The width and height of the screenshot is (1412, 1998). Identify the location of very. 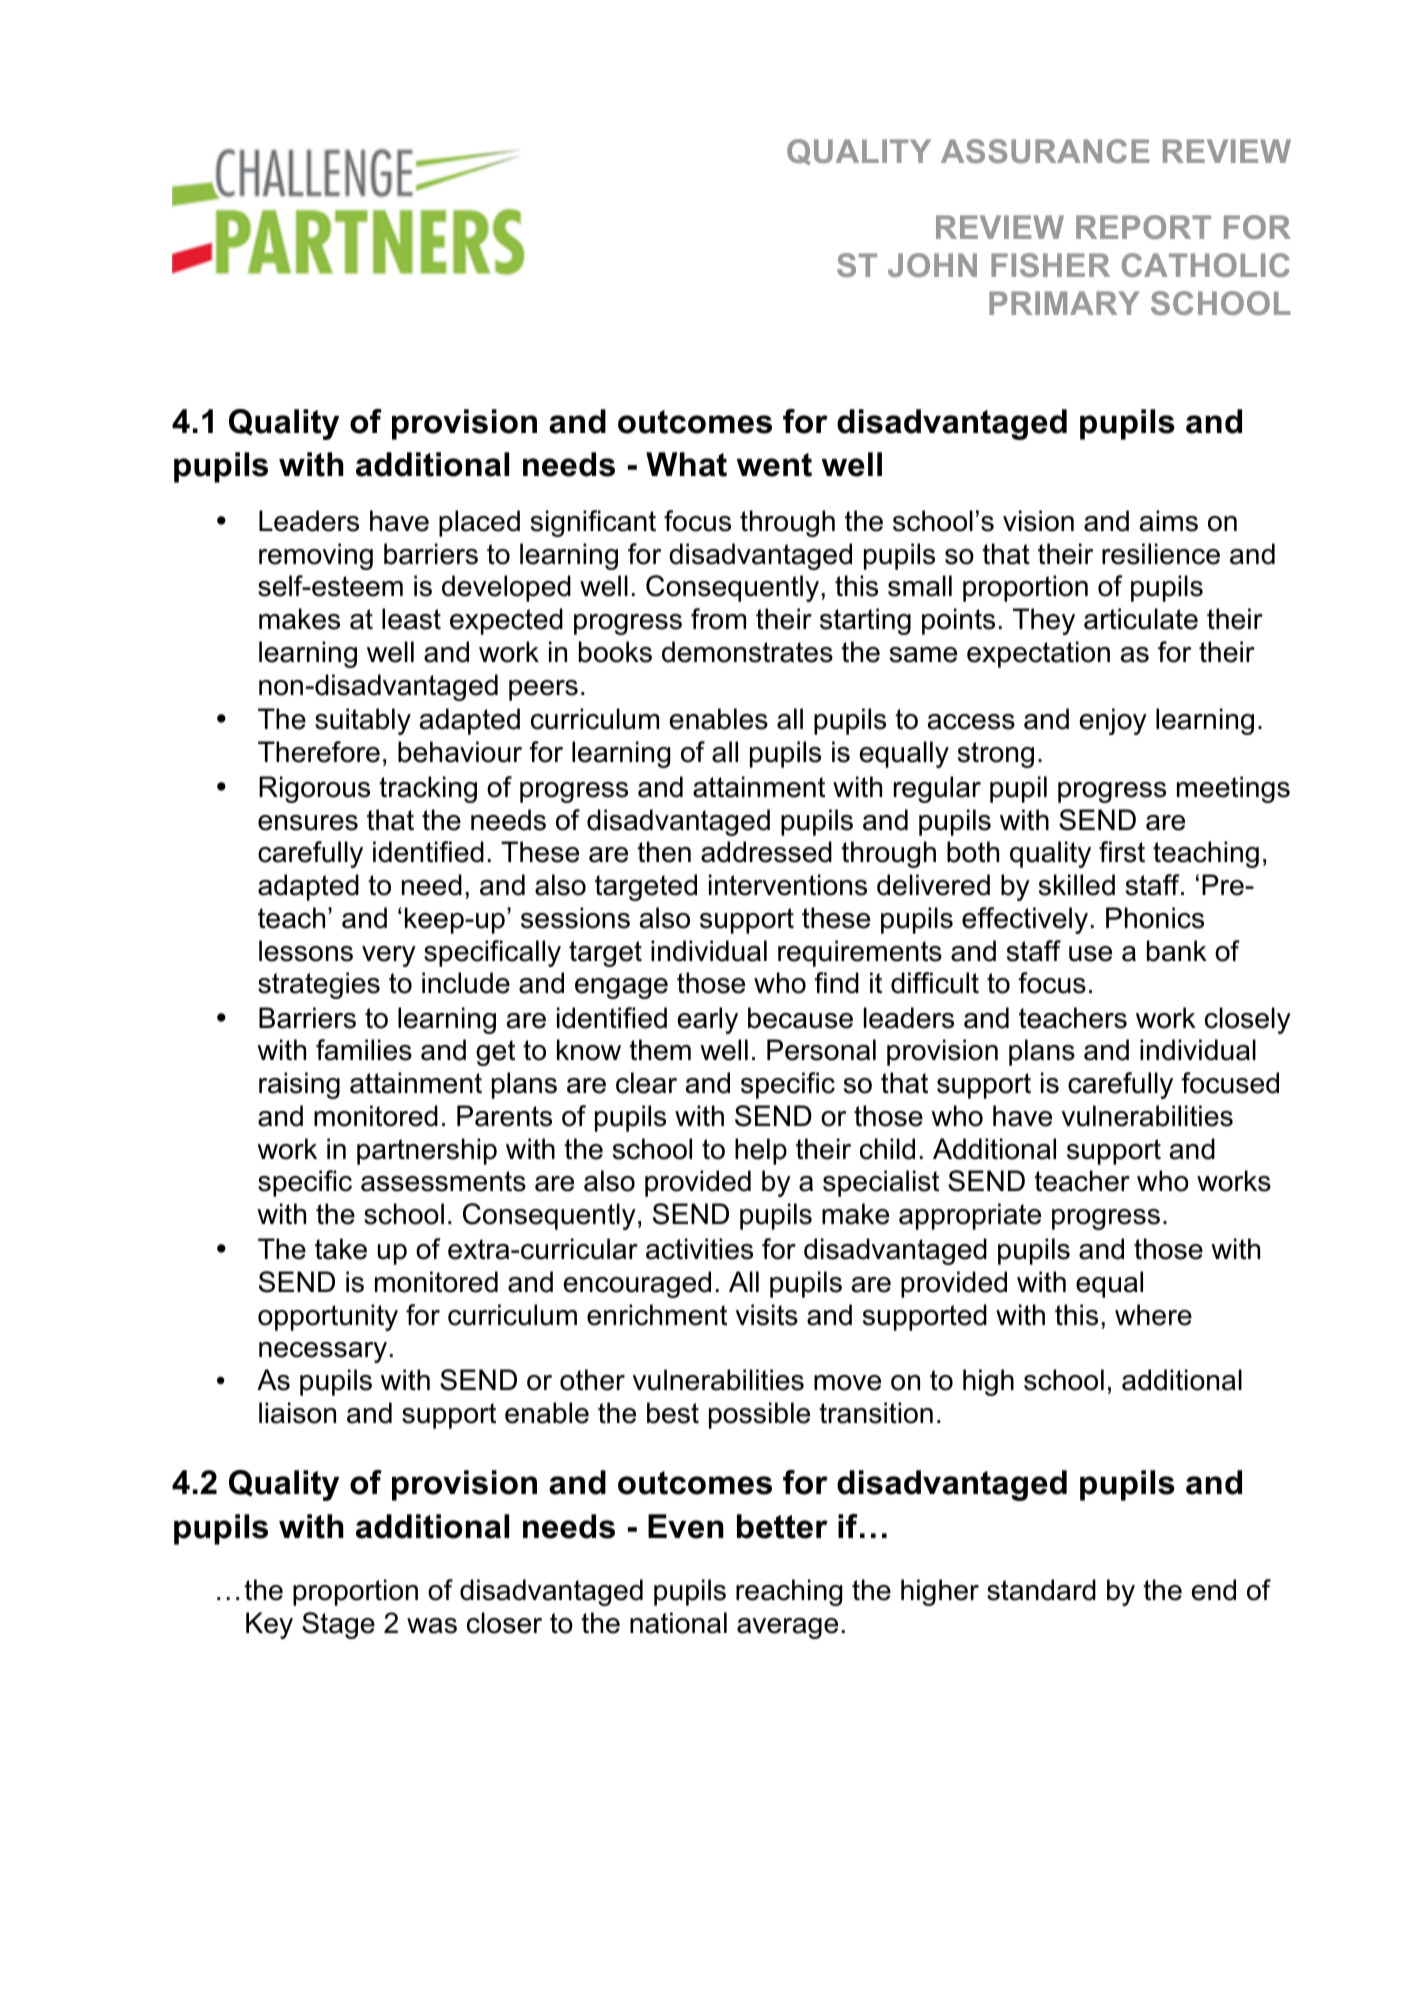
(389, 956).
